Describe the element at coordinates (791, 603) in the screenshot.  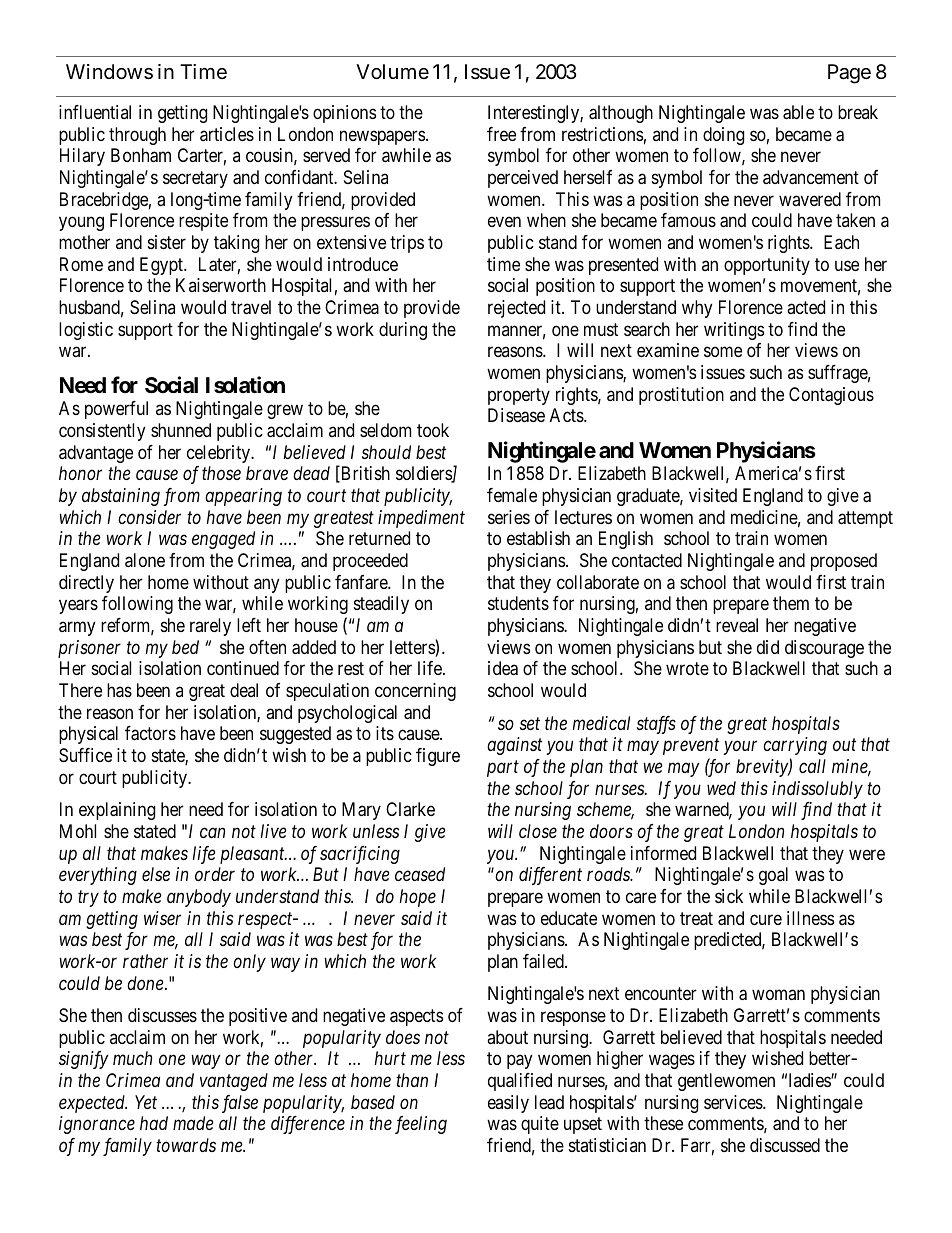
I see `them` at that location.
